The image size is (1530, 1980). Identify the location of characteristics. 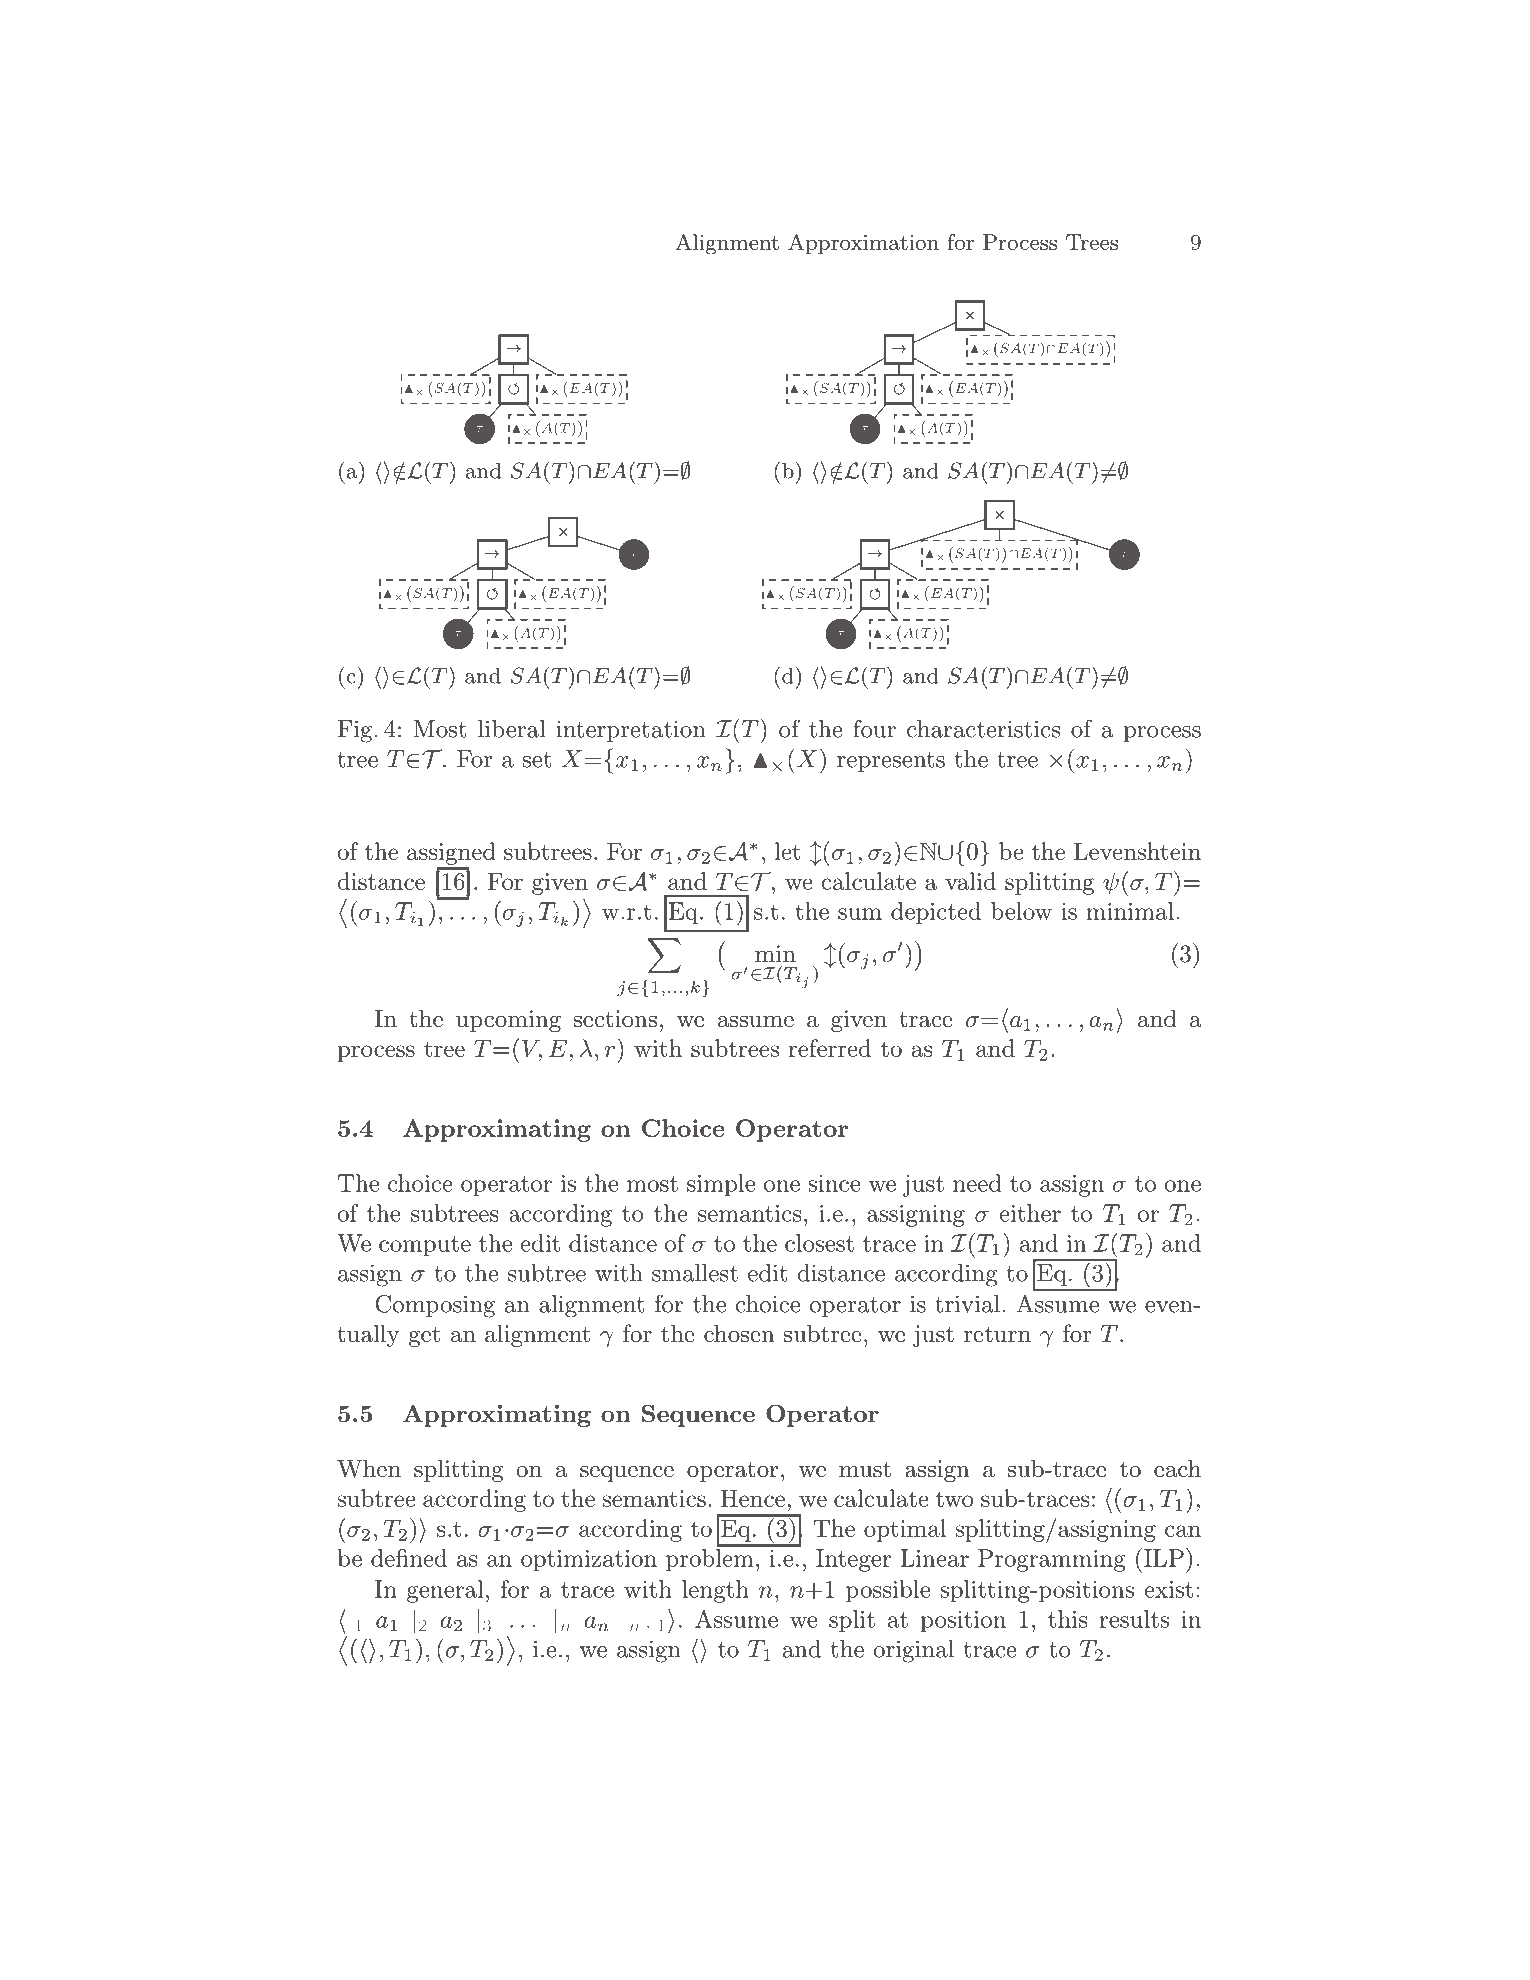
(983, 729).
